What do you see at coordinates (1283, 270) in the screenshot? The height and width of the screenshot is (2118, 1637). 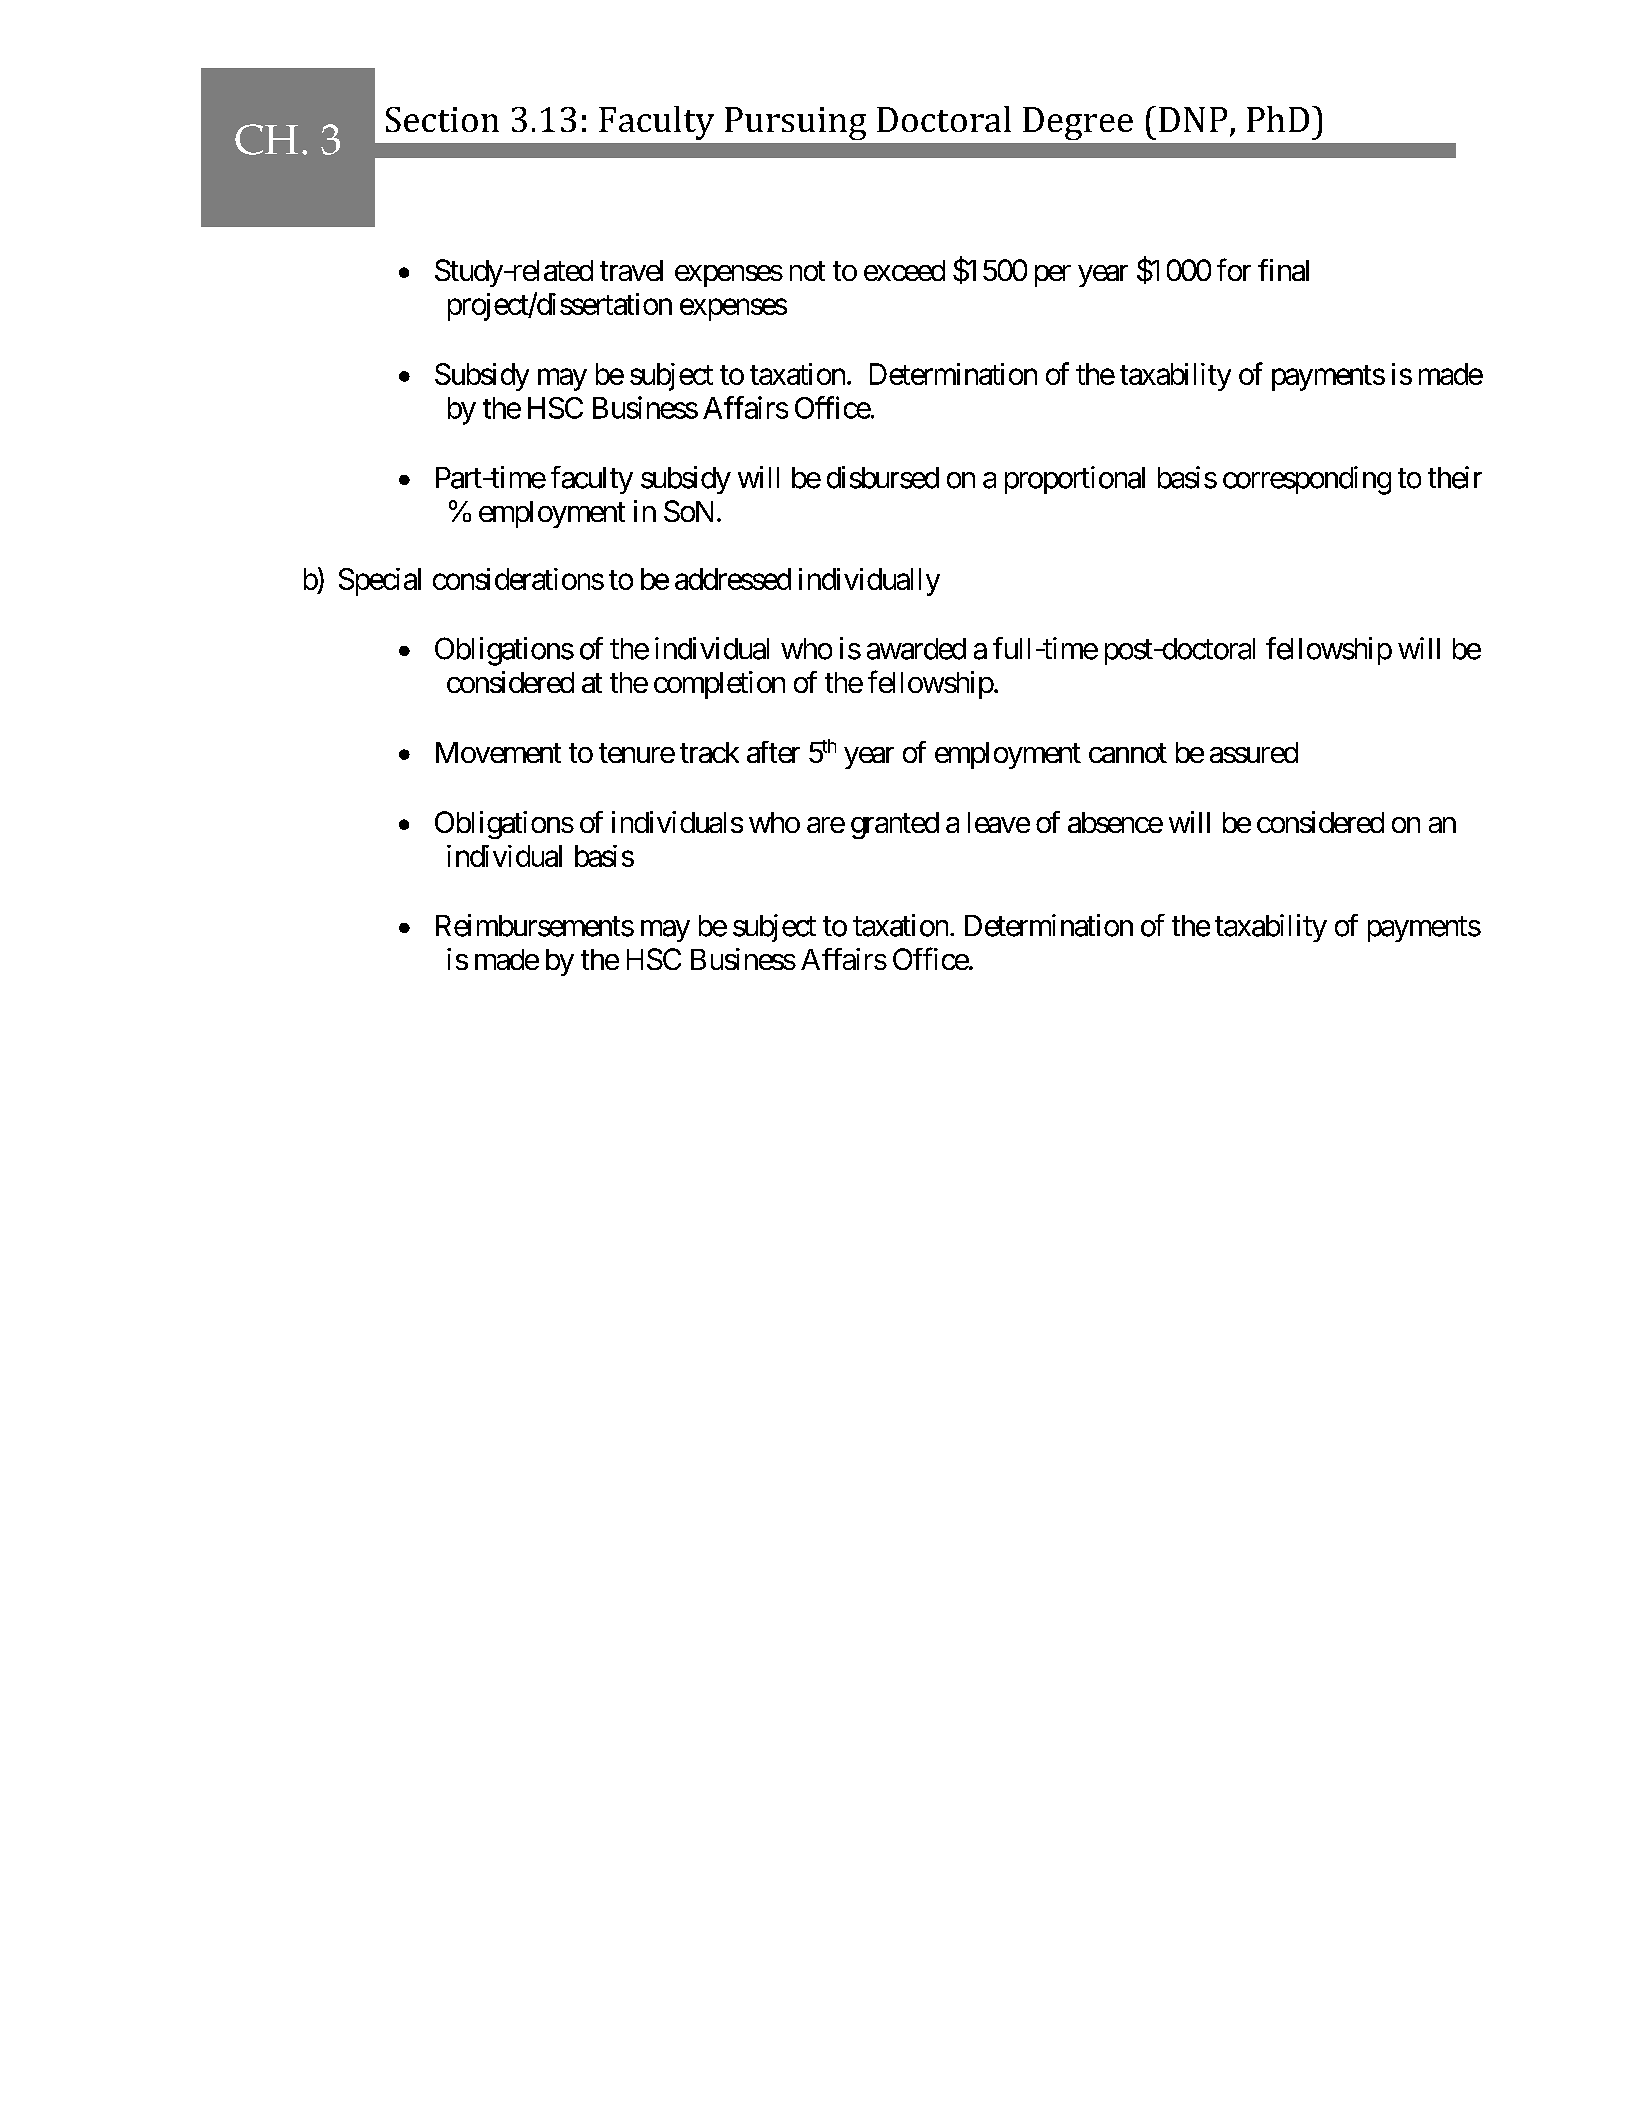 I see `final` at bounding box center [1283, 270].
